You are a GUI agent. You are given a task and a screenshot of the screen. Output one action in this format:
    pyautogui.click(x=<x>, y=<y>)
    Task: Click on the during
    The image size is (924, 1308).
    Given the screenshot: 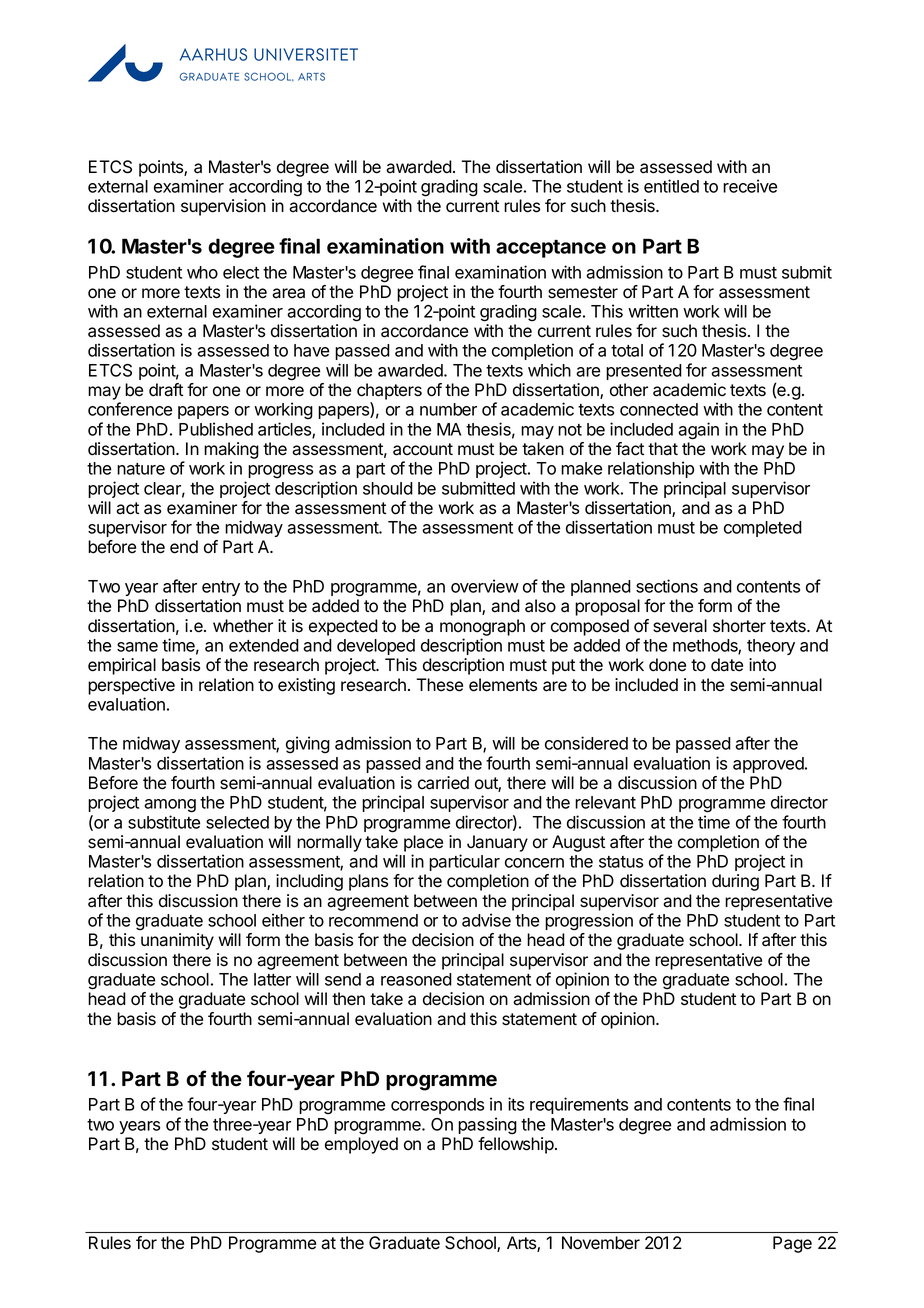 What is the action you would take?
    pyautogui.click(x=735, y=882)
